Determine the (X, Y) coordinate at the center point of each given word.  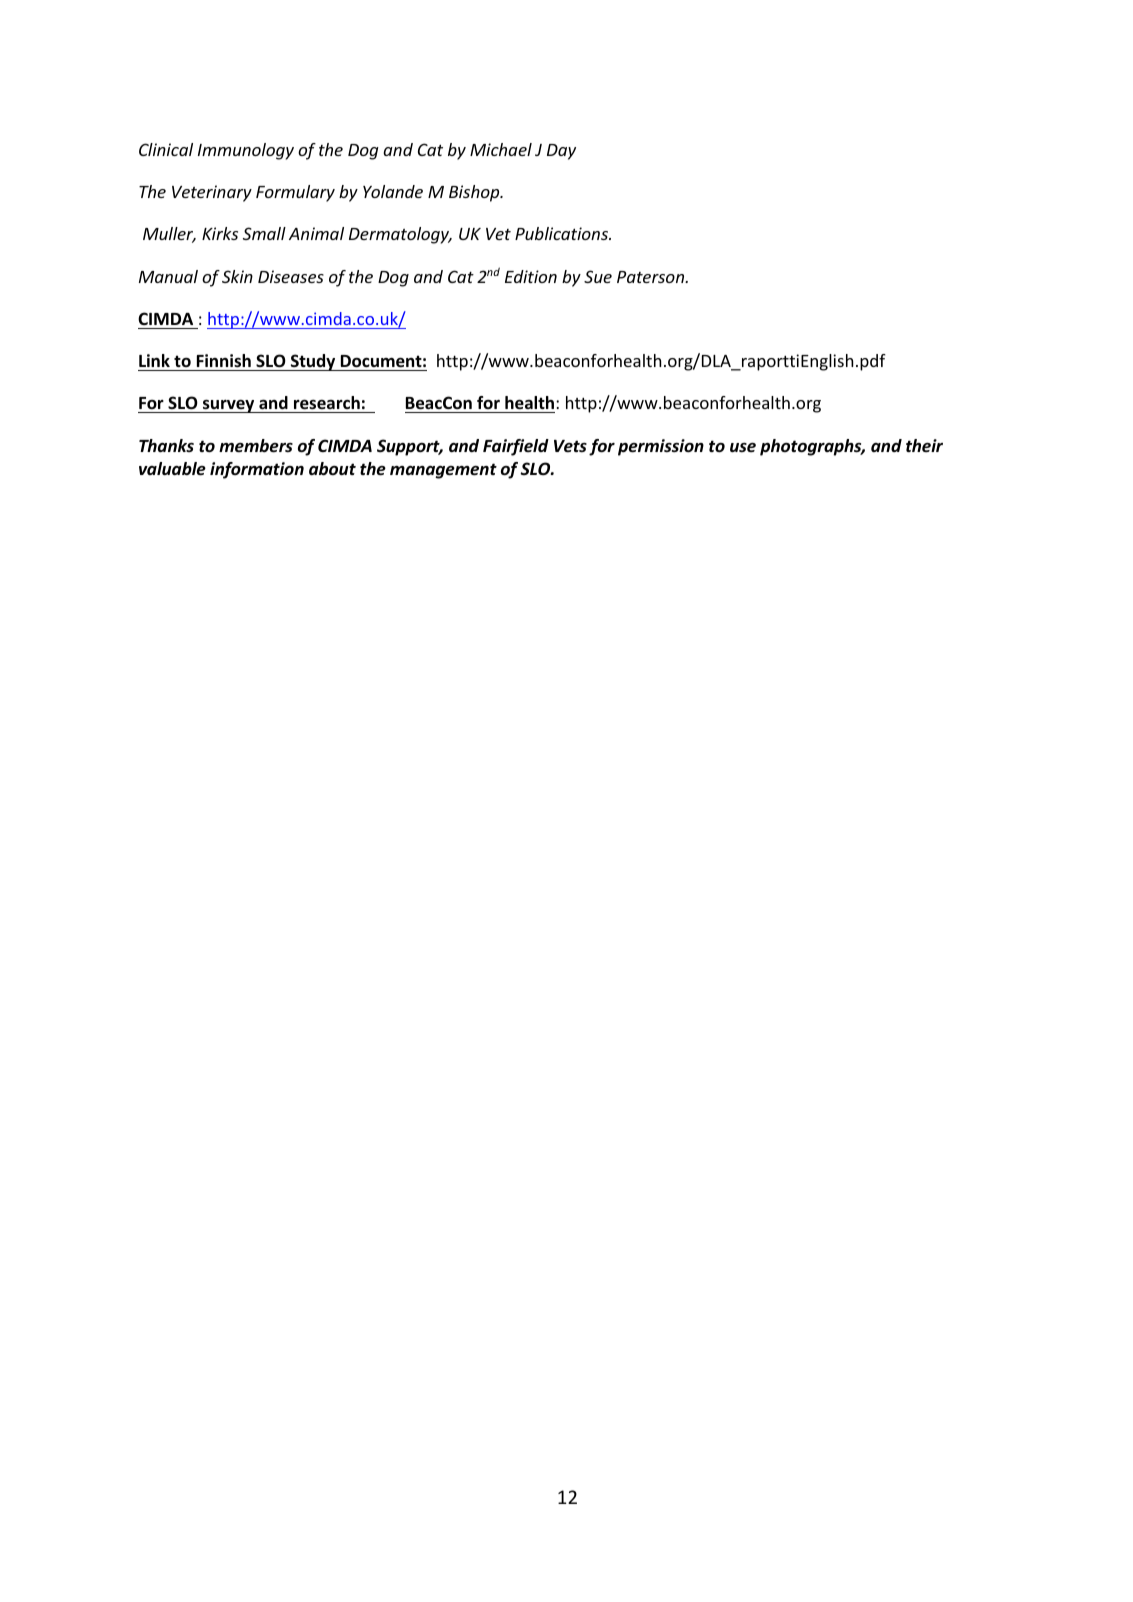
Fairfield (516, 447)
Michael (501, 149)
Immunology (246, 151)
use (743, 447)
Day (561, 152)
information (257, 470)
